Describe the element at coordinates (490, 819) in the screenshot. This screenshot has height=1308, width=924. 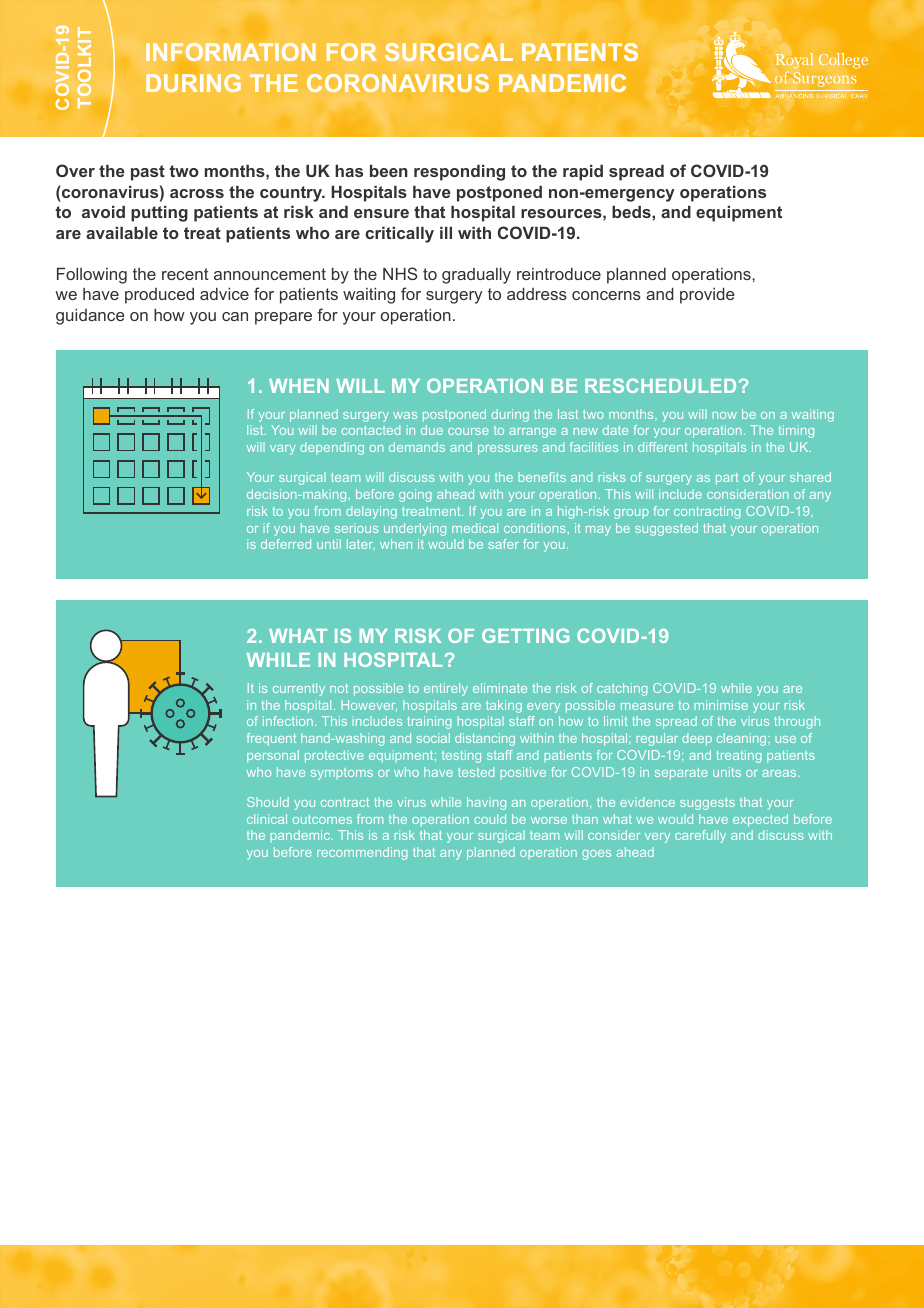
I see `could` at that location.
